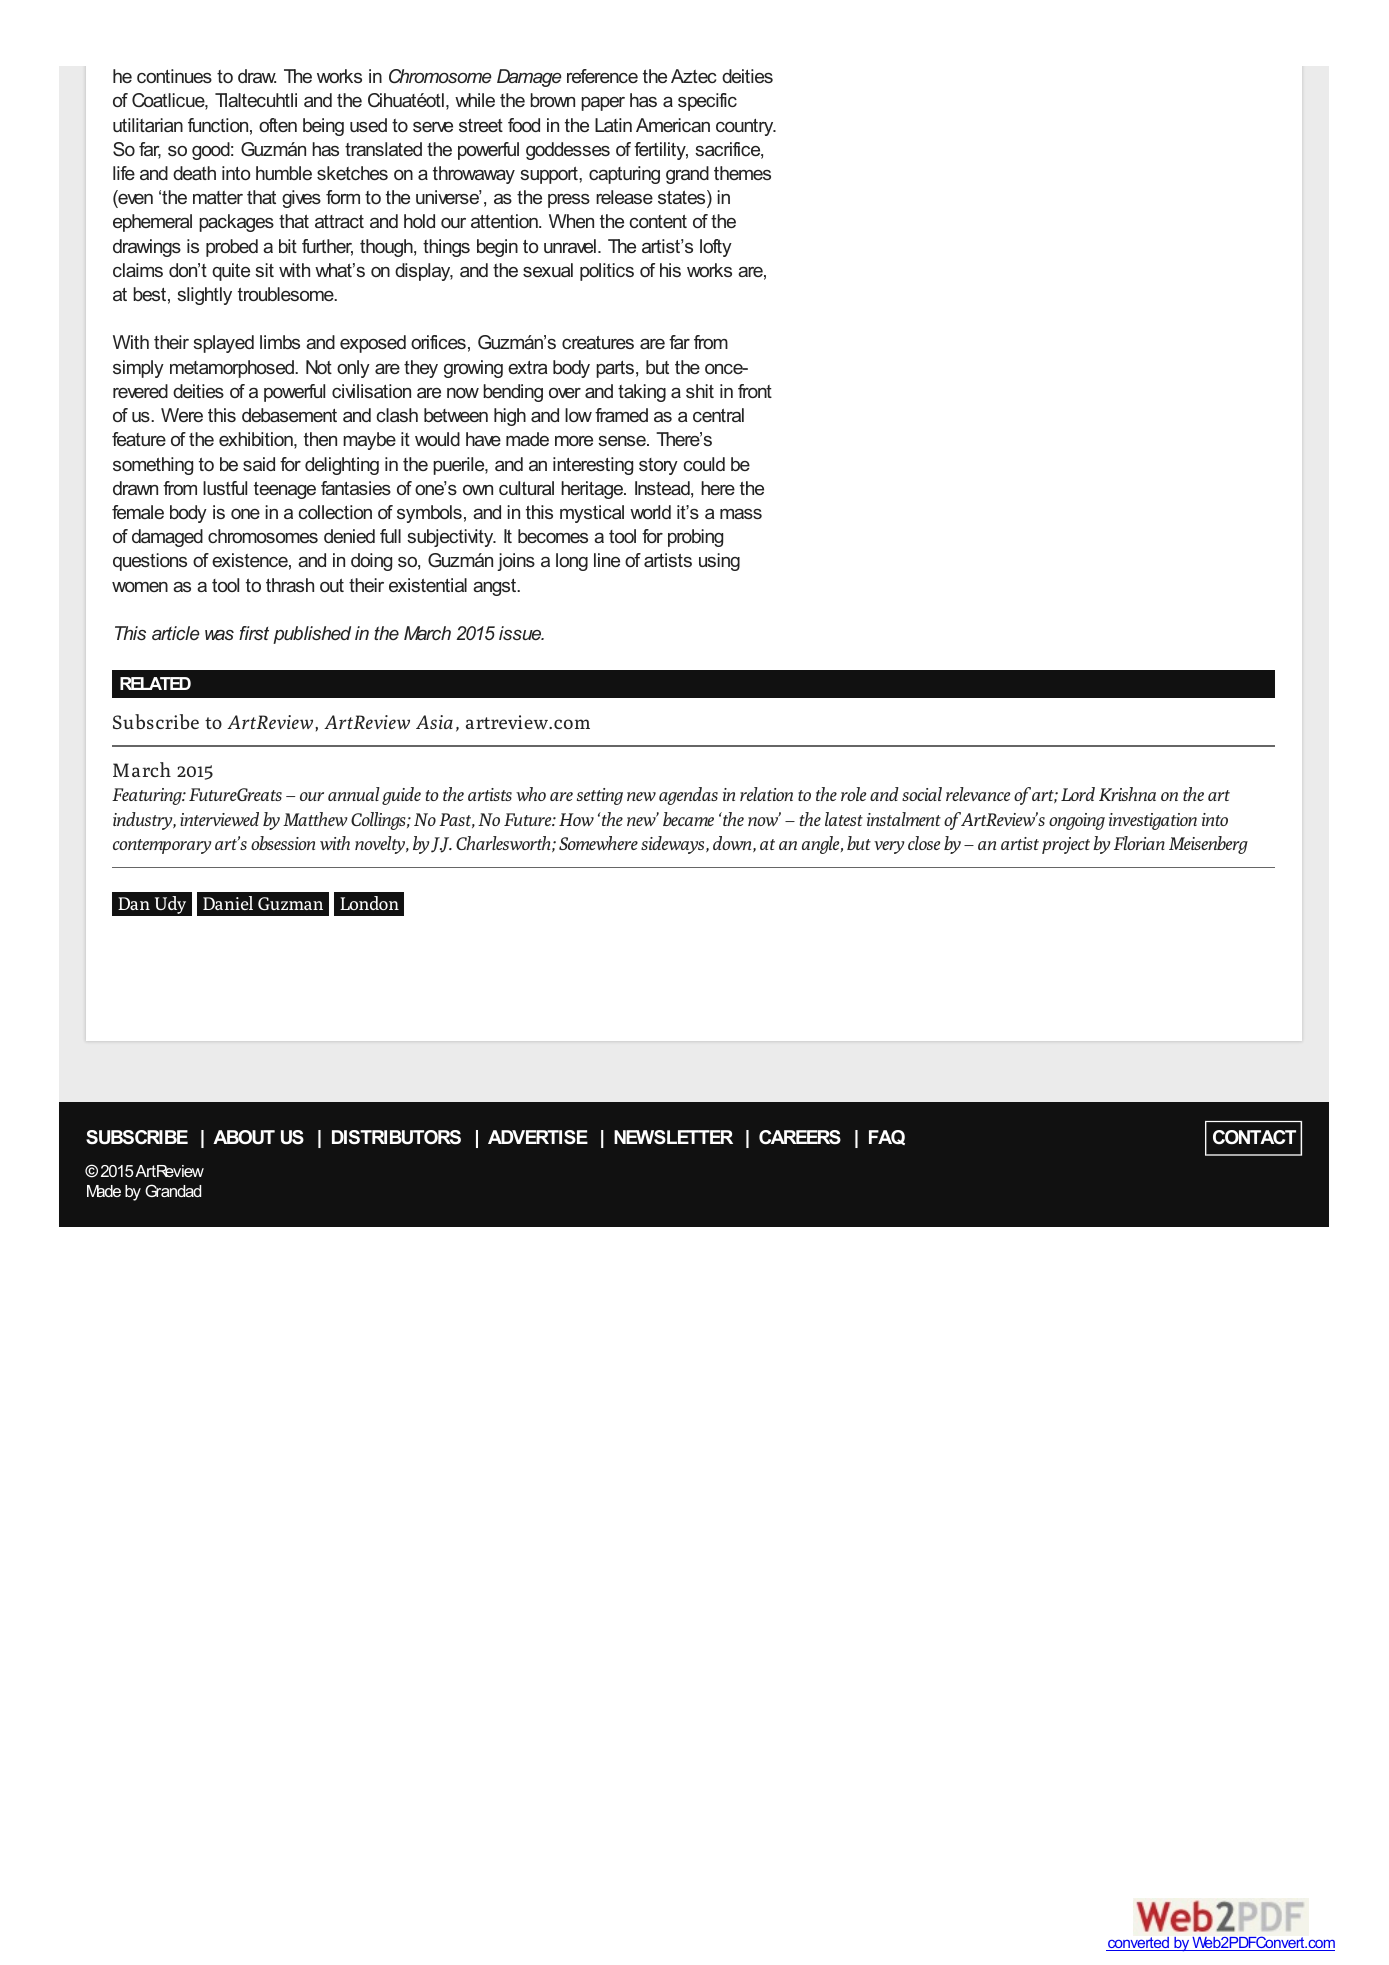 The image size is (1389, 1965). What do you see at coordinates (766, 794) in the screenshot?
I see `relation` at bounding box center [766, 794].
